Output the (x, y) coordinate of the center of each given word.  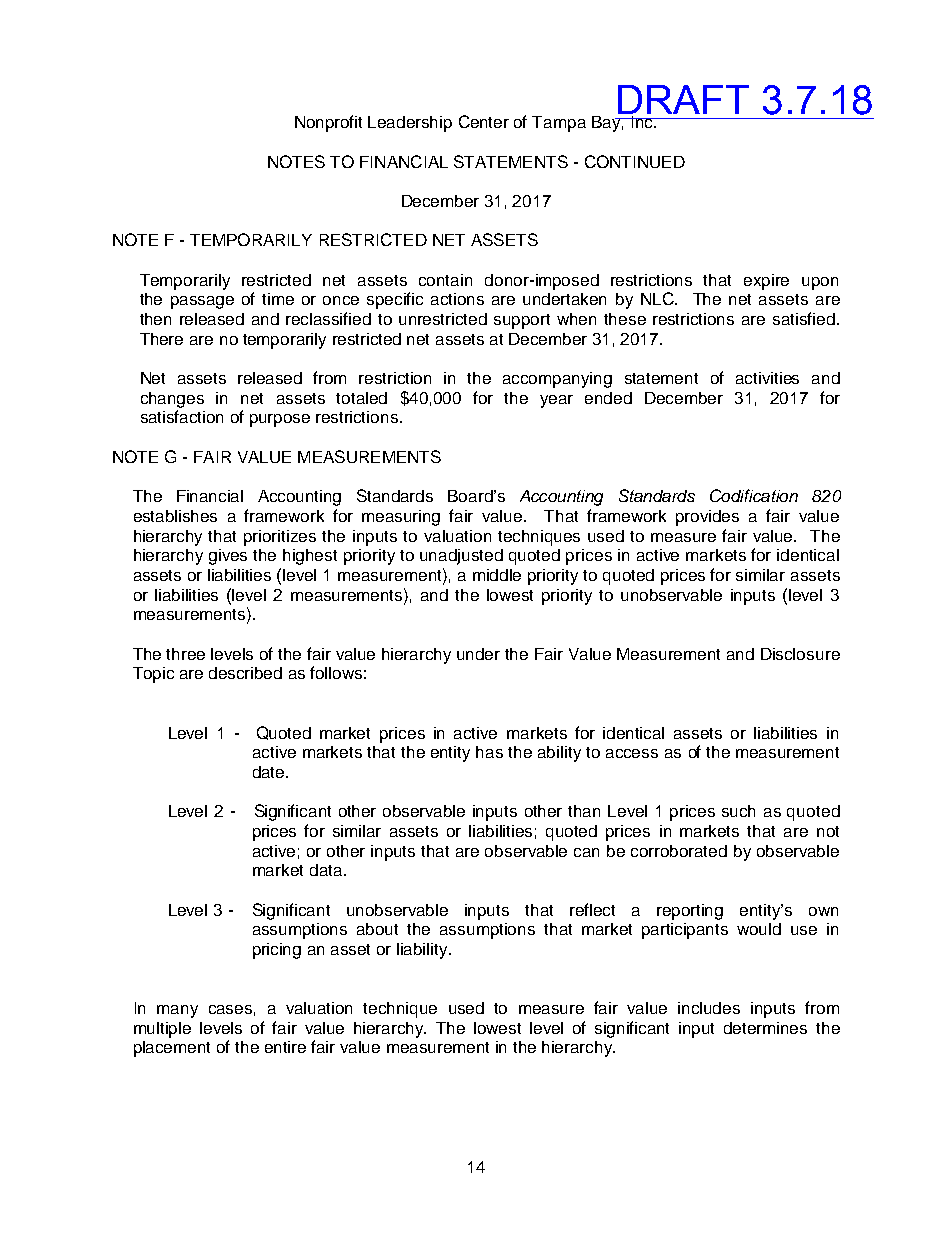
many (177, 1011)
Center (484, 121)
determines (765, 1028)
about (377, 929)
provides (707, 518)
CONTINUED (635, 161)
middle (497, 575)
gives (228, 557)
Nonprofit (328, 123)
